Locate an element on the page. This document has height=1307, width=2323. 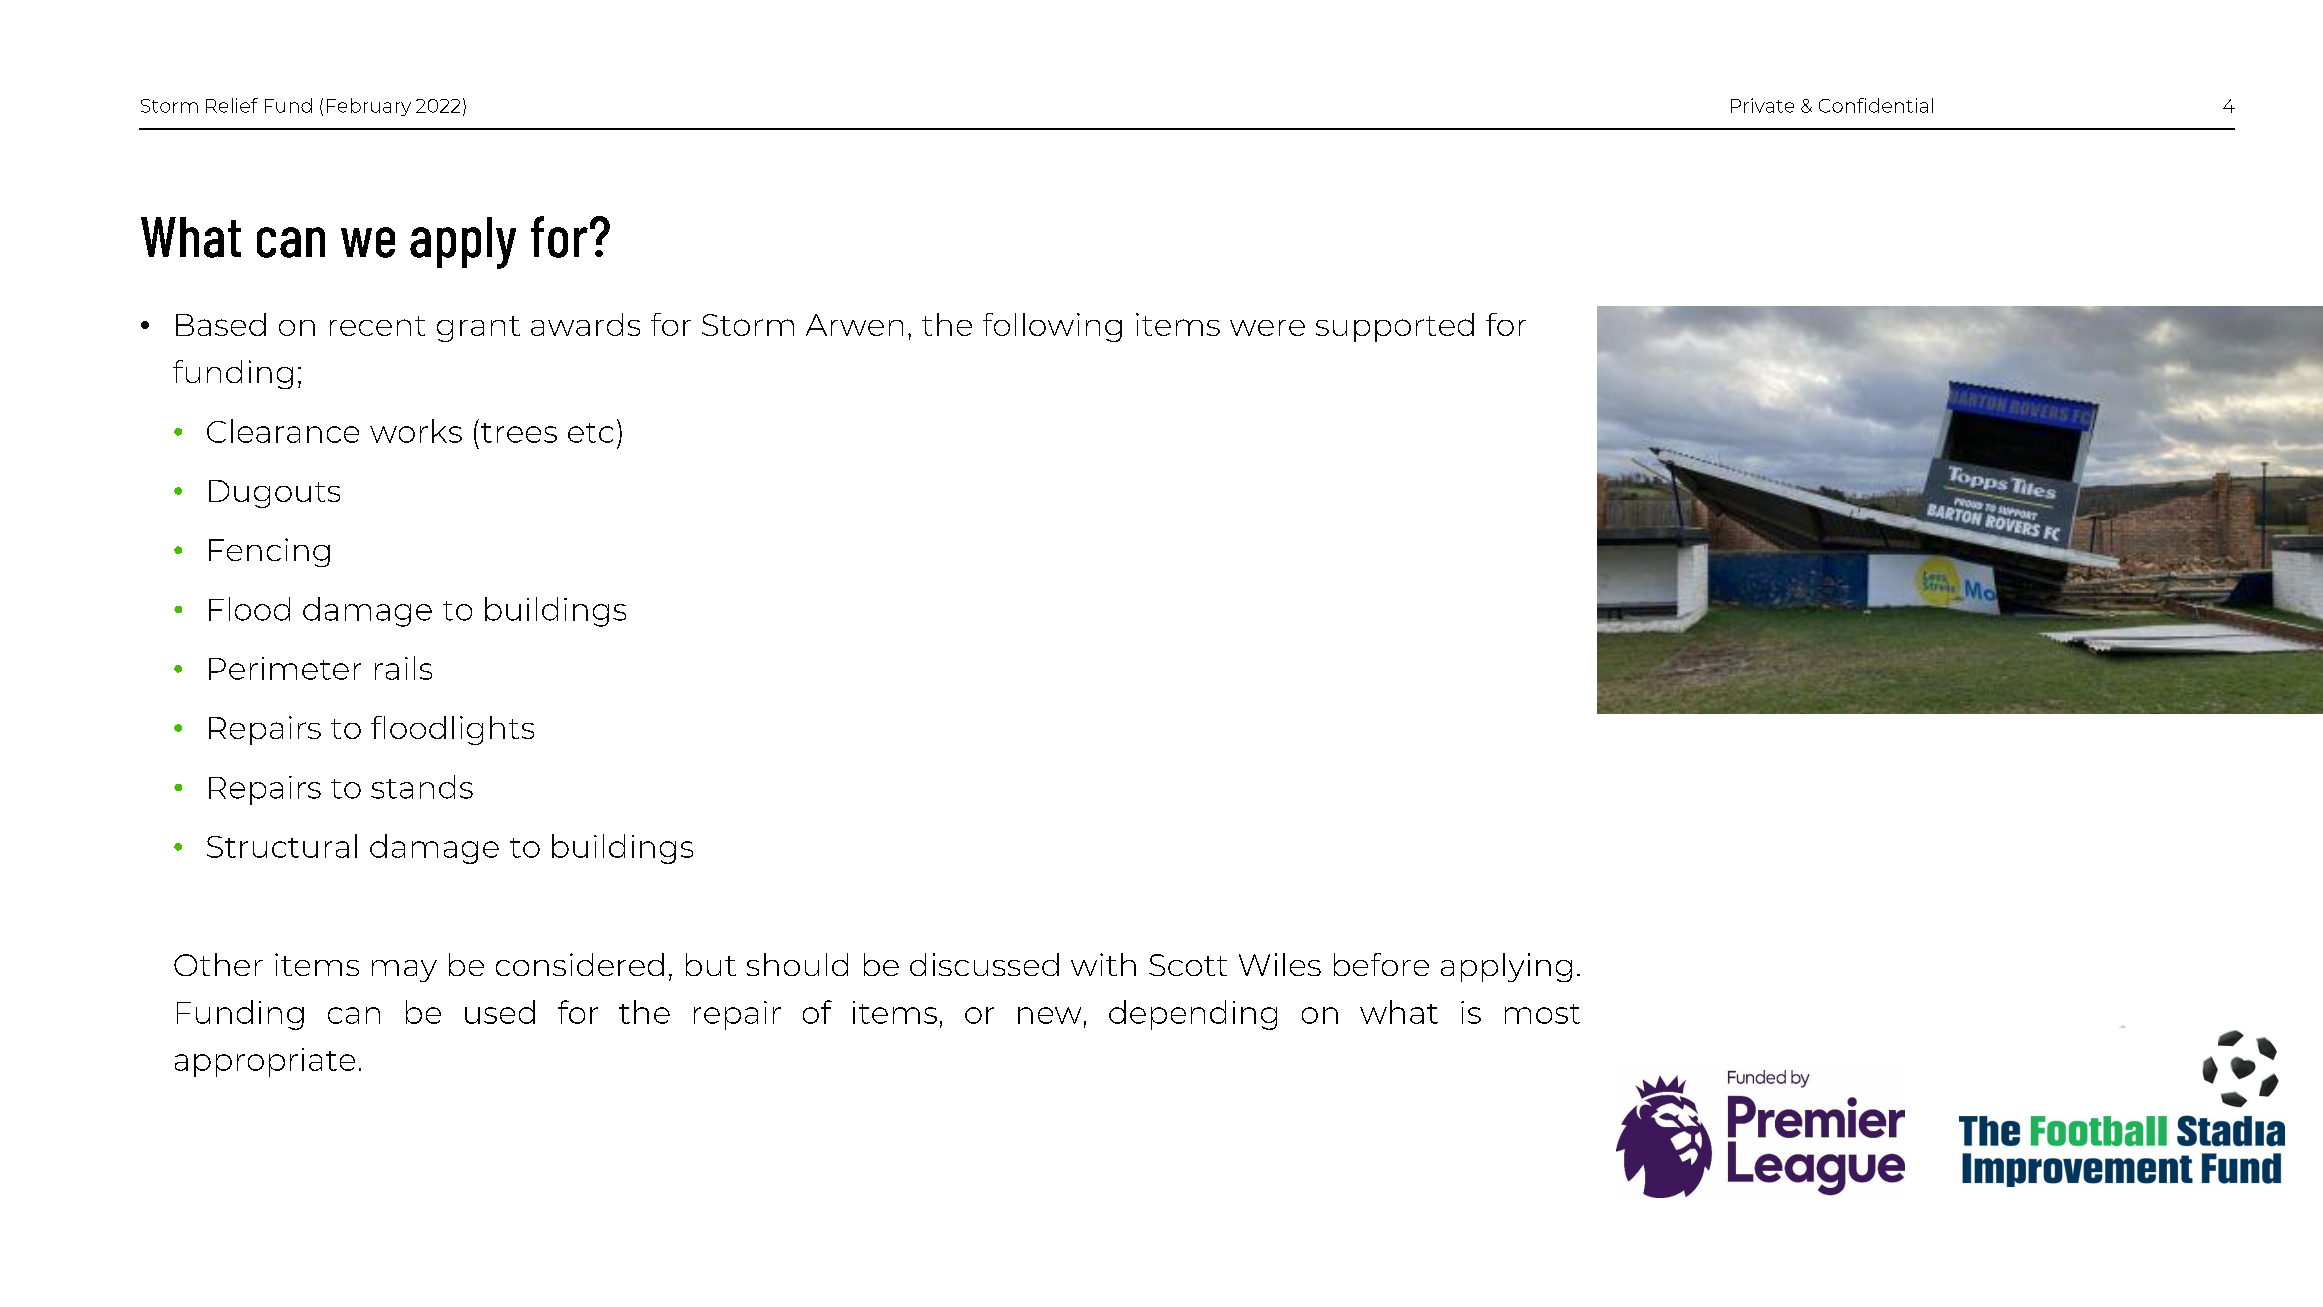
used is located at coordinates (500, 1012).
